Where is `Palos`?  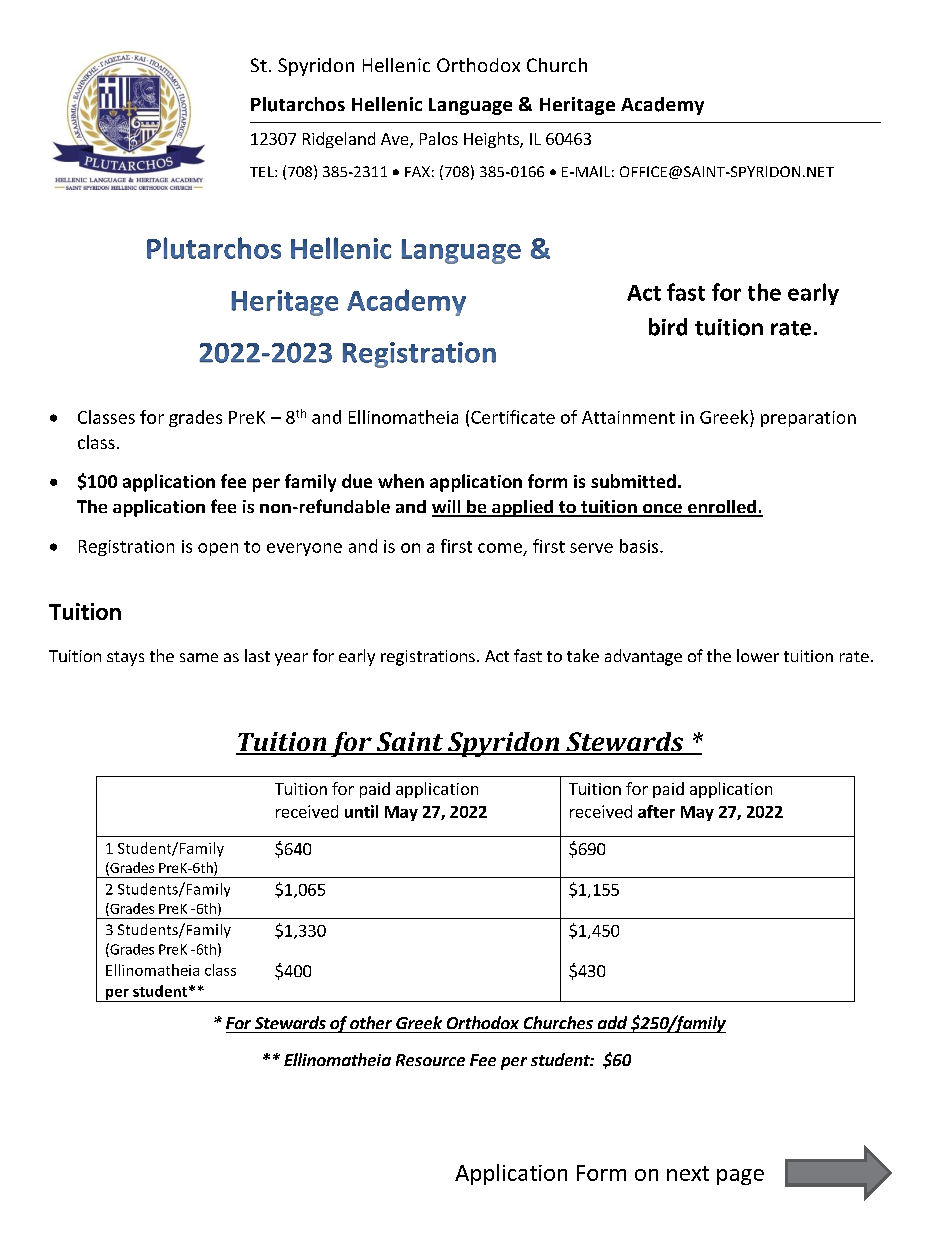 Palos is located at coordinates (439, 138).
